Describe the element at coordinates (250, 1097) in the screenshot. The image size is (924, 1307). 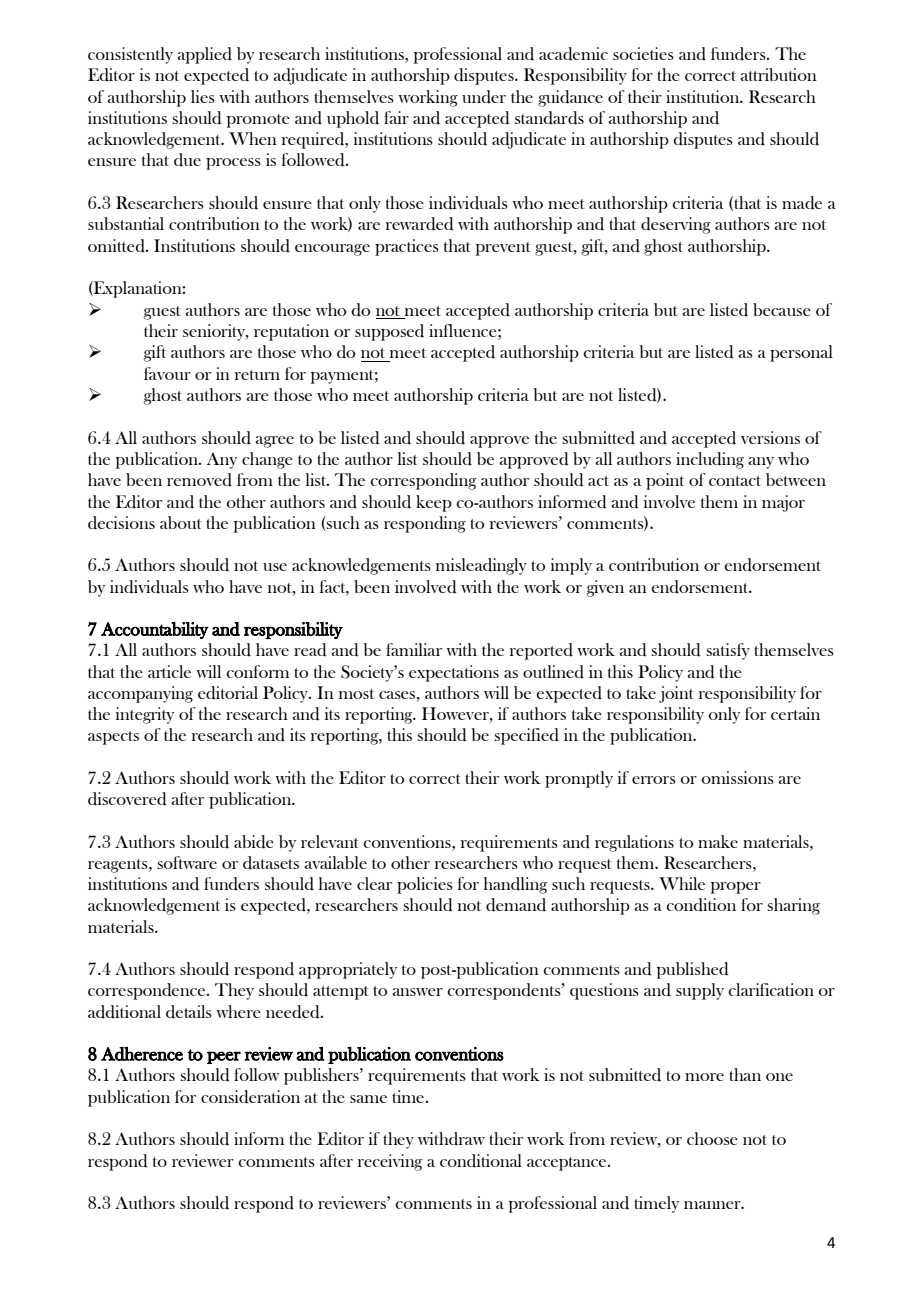
I see `consideration` at that location.
